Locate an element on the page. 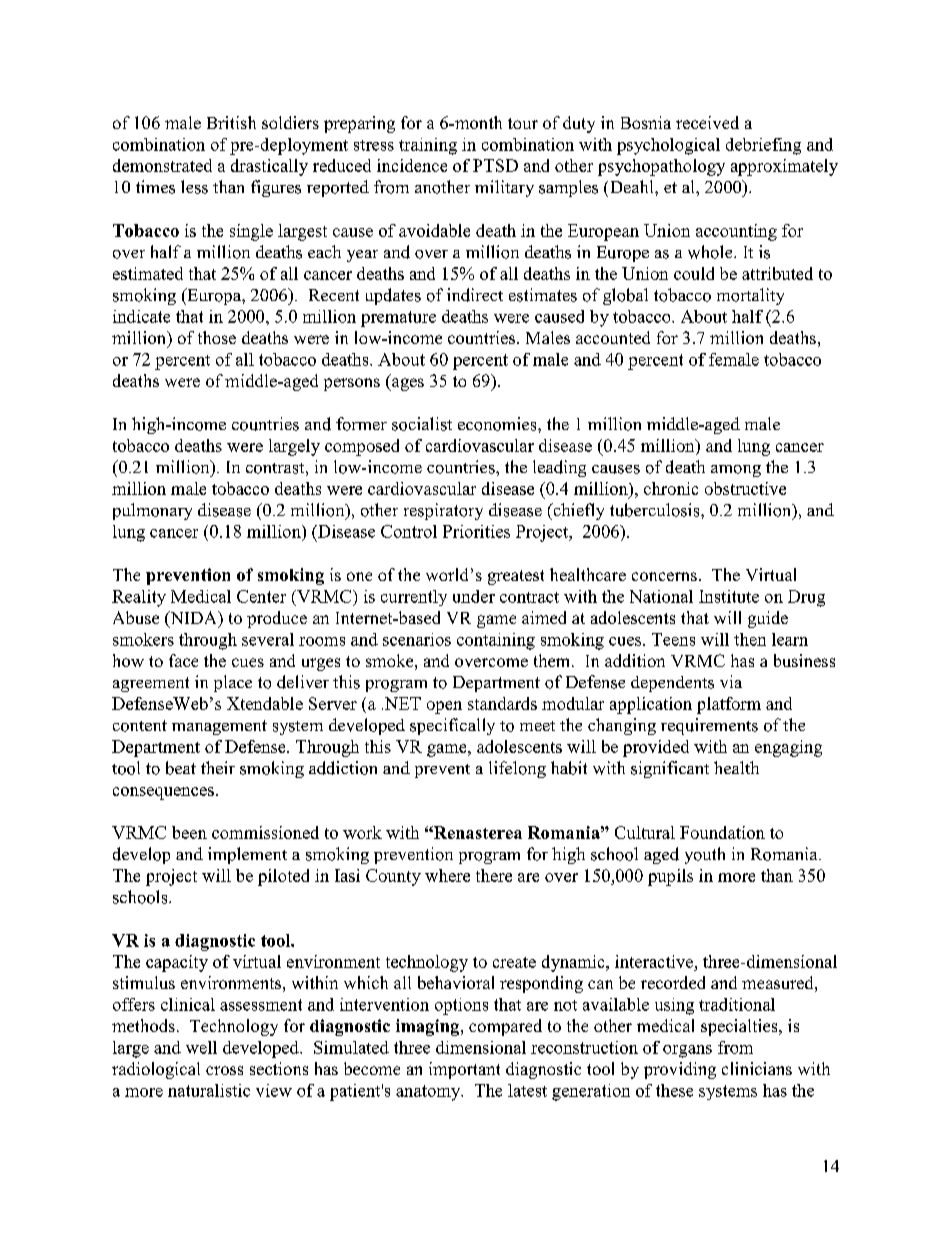  important is located at coordinates (464, 1070).
